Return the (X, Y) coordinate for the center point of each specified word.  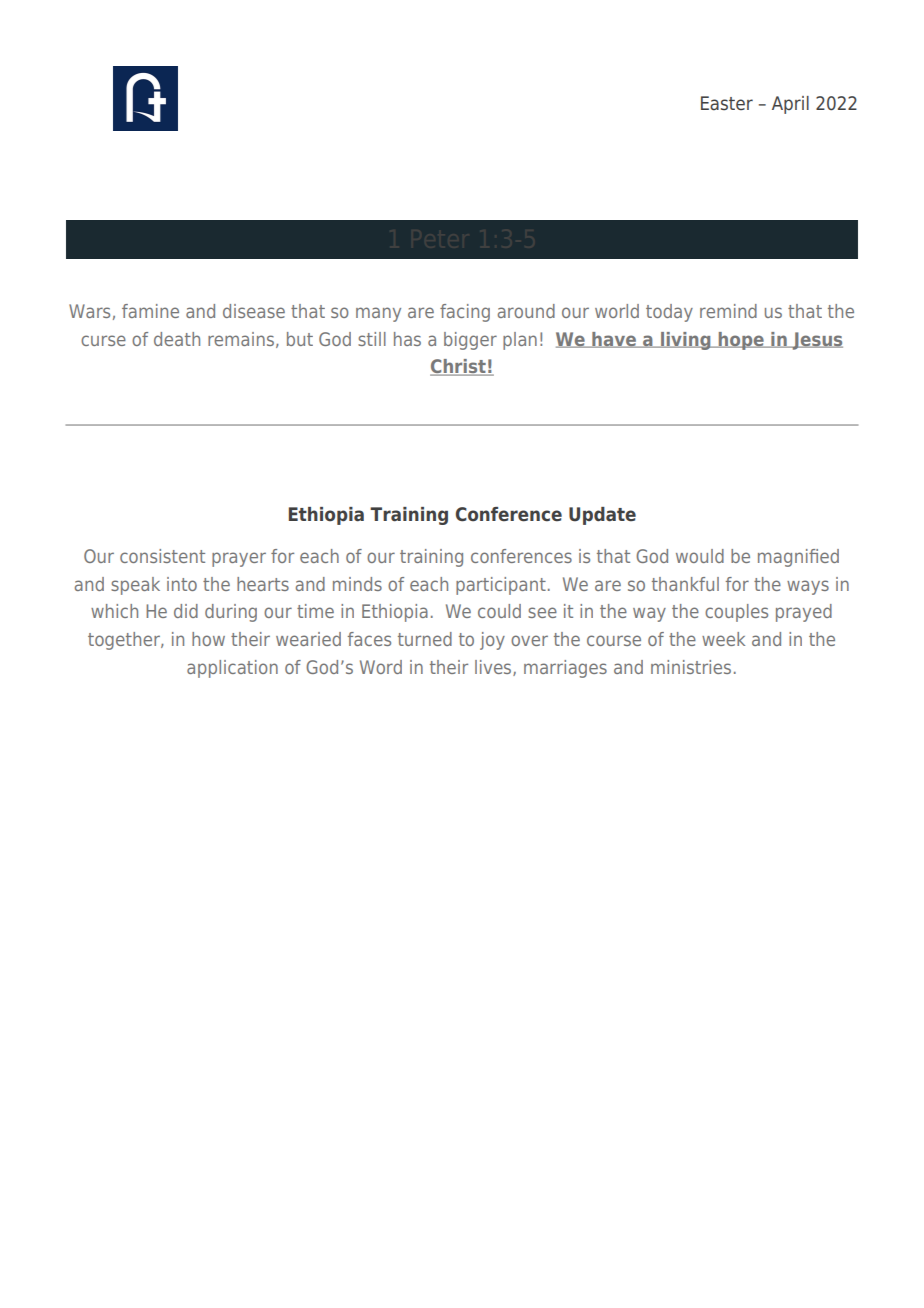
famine (150, 311)
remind (728, 311)
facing (465, 313)
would (700, 556)
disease (254, 311)
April (790, 105)
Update (602, 516)
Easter (727, 103)
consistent (162, 556)
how (208, 639)
